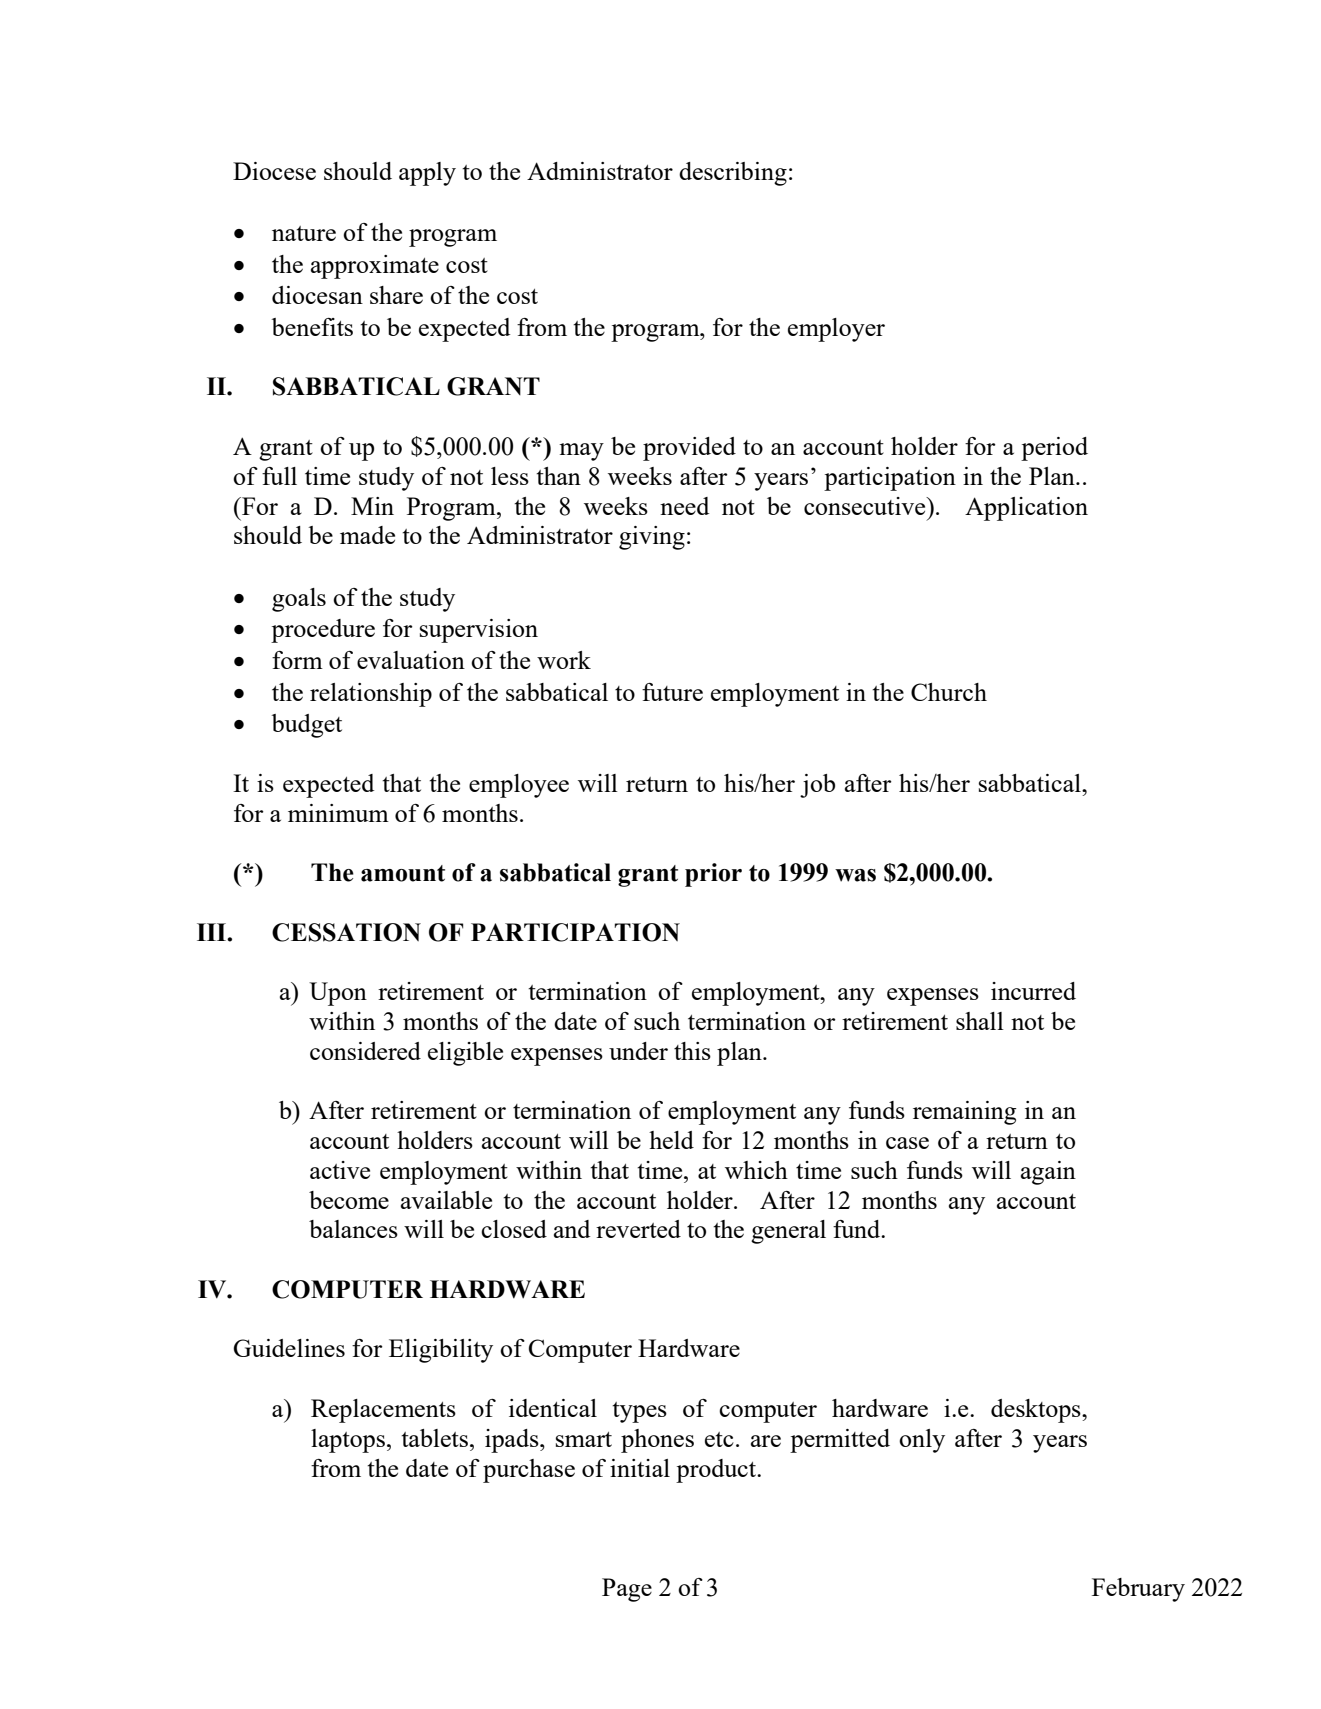 The image size is (1321, 1709). What do you see at coordinates (349, 1200) in the document?
I see `become` at bounding box center [349, 1200].
